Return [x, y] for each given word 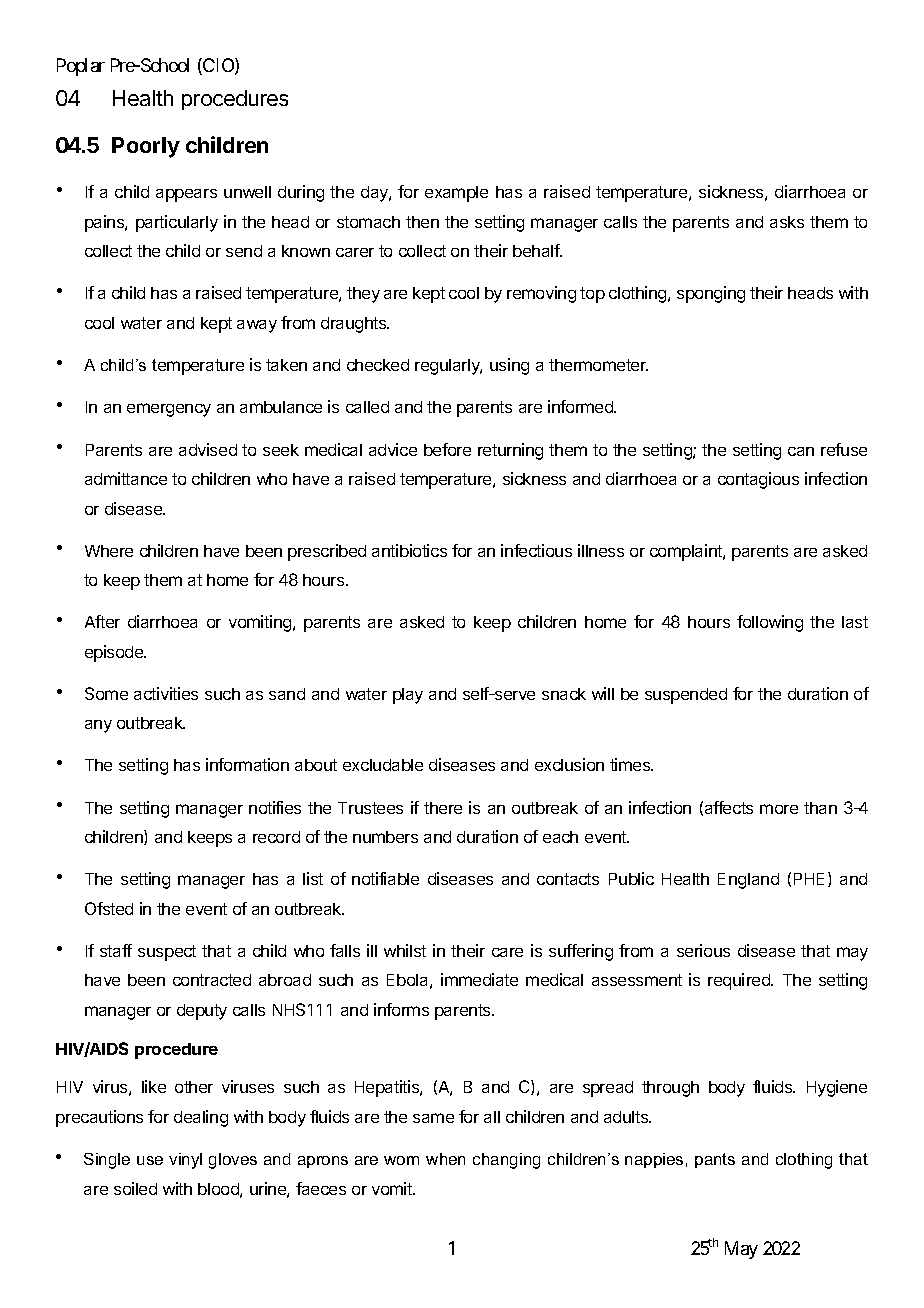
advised [208, 449]
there [443, 808]
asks [787, 222]
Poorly [146, 147]
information [247, 764]
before [447, 449]
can [801, 451]
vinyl [185, 1161]
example [456, 194]
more [779, 809]
